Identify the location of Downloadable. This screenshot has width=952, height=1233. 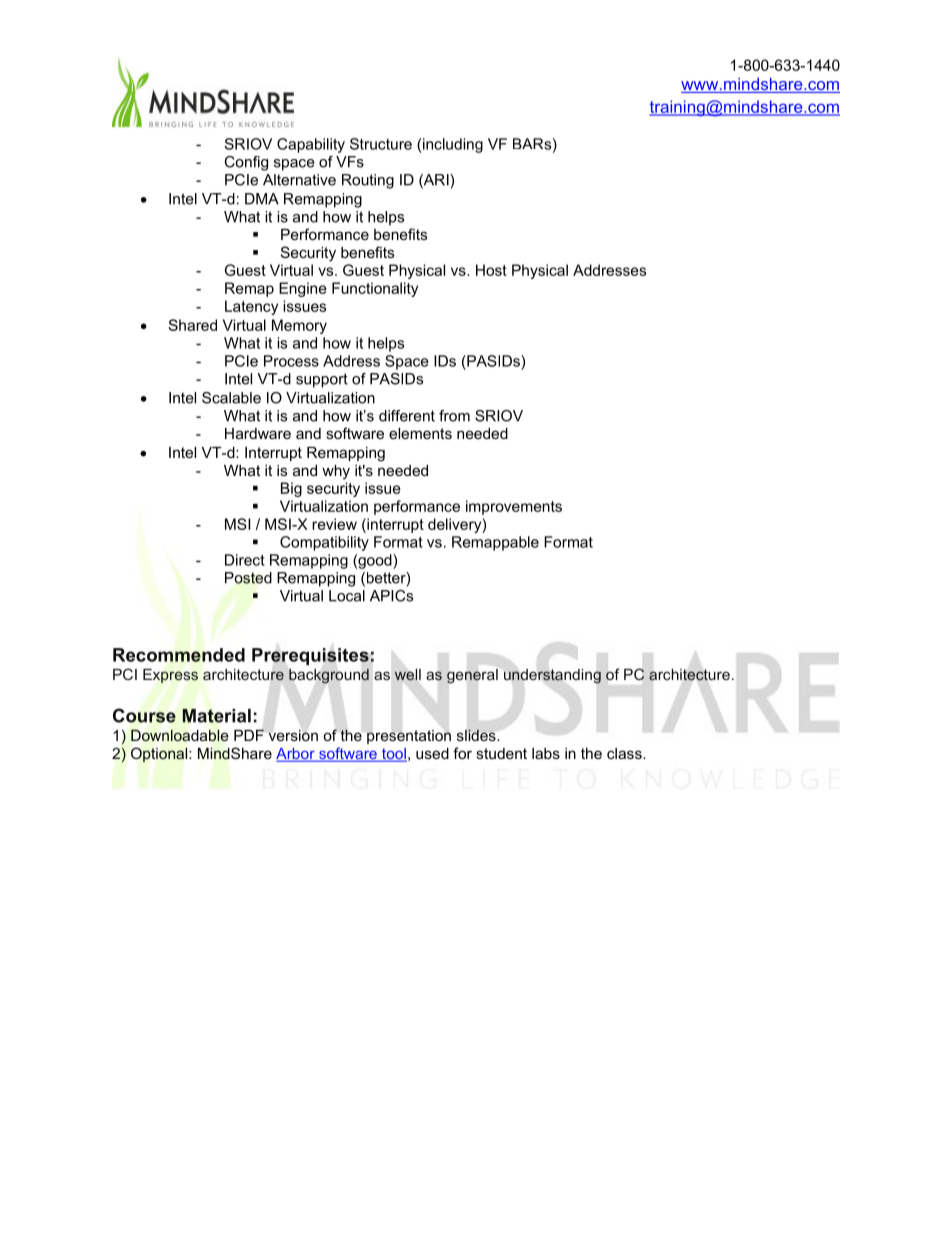
(180, 735).
